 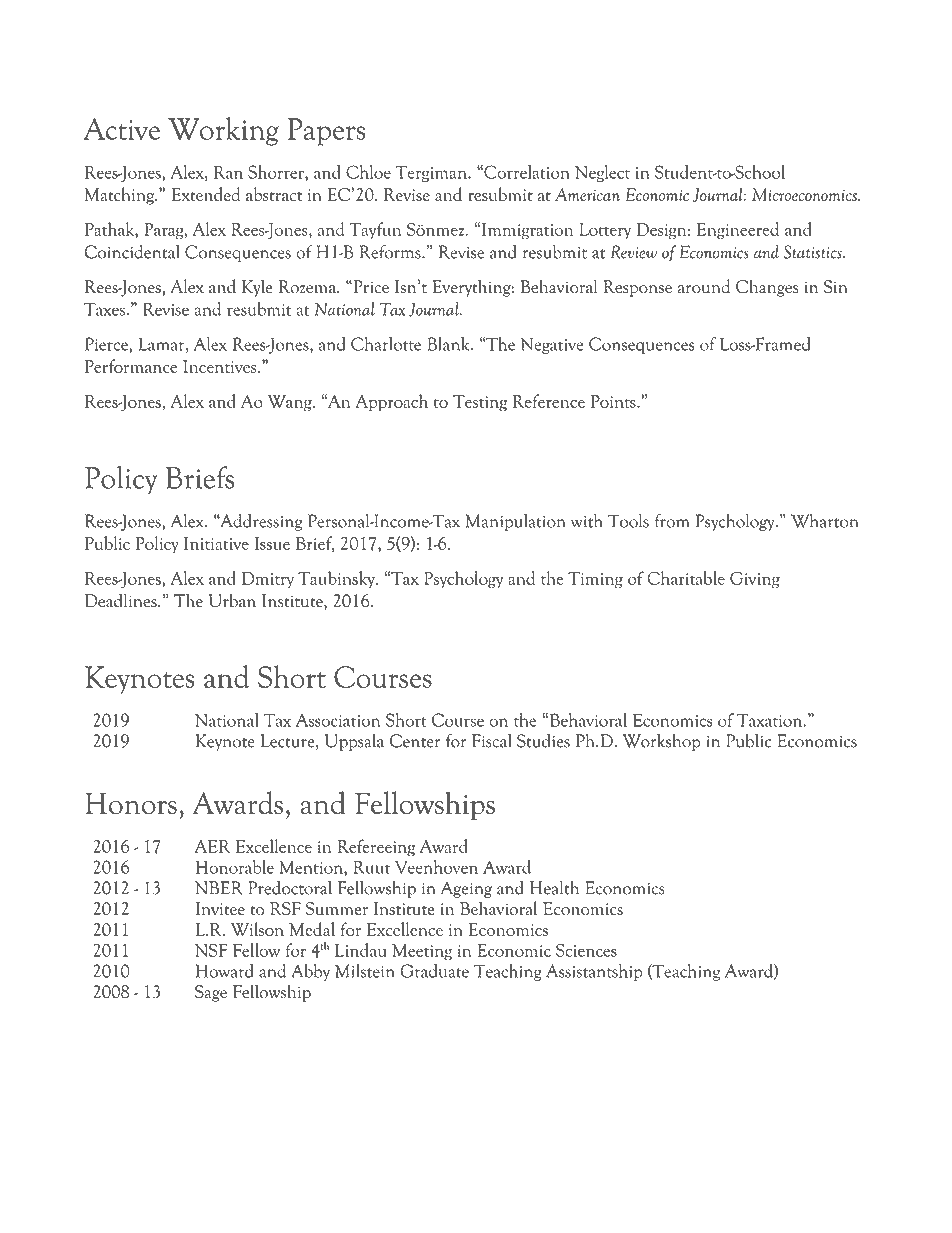 What do you see at coordinates (515, 522) in the document?
I see `Manipulation` at bounding box center [515, 522].
